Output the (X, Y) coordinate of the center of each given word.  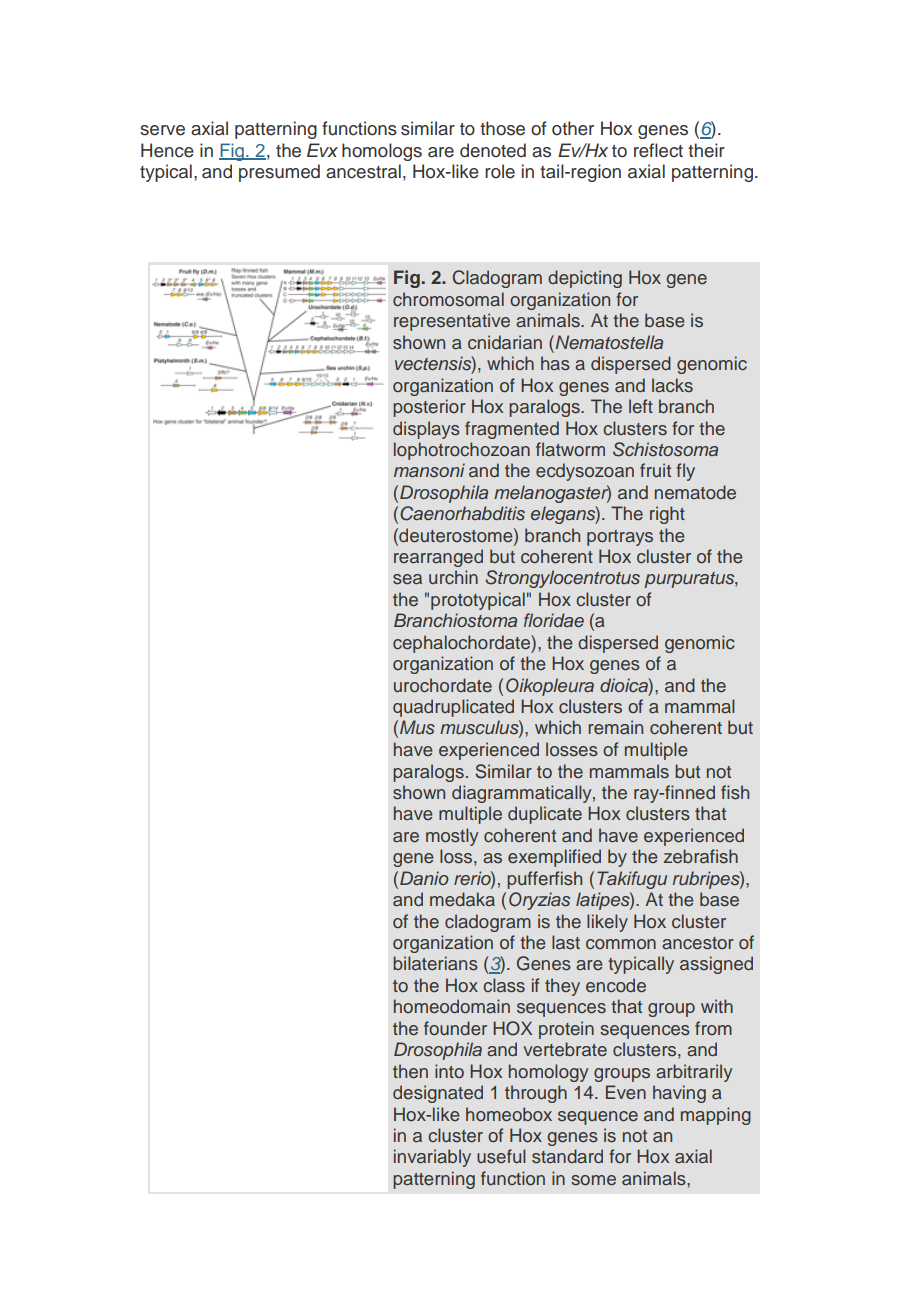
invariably (432, 1158)
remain (615, 727)
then (410, 1071)
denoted (493, 150)
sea (407, 579)
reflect (658, 150)
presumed (279, 173)
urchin (453, 577)
